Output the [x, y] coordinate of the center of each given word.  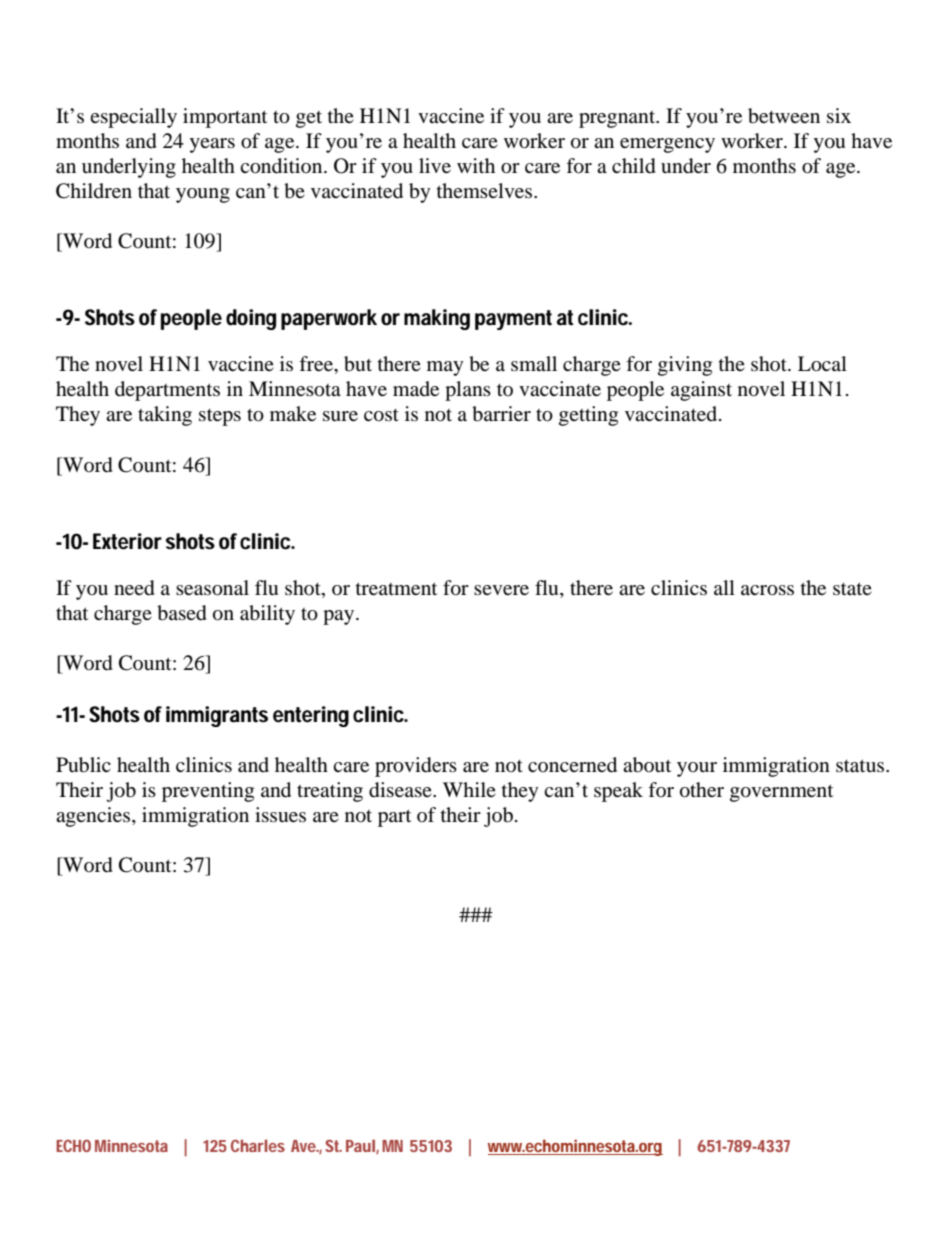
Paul [361, 1146]
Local [822, 364]
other [702, 790]
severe [501, 590]
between [784, 116]
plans [468, 391]
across [767, 590]
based [182, 613]
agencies [94, 817]
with [476, 165]
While [469, 789]
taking [165, 416]
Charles [258, 1145]
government [781, 793]
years [212, 145]
